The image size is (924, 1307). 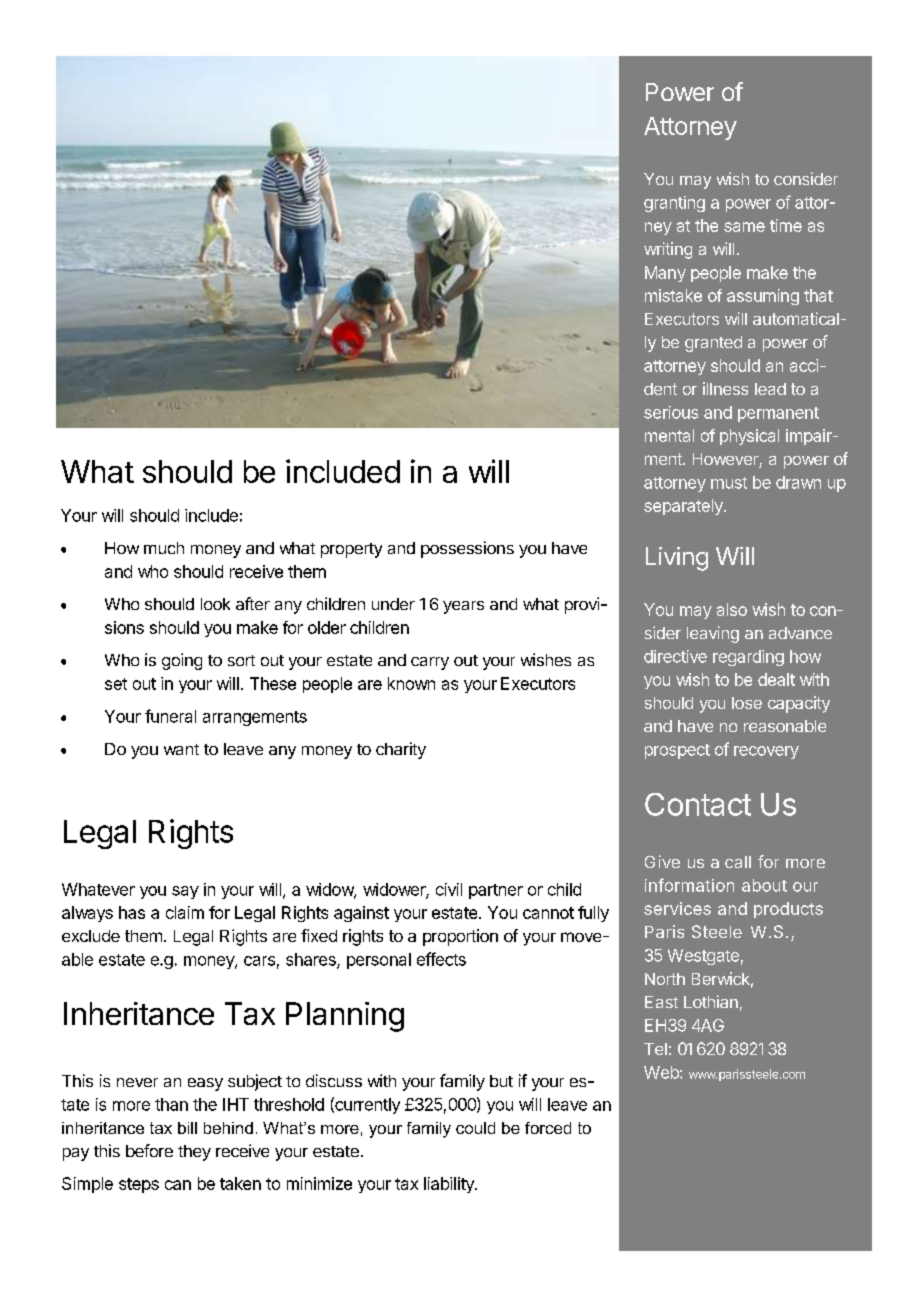 What do you see at coordinates (668, 250) in the page?
I see `writing` at bounding box center [668, 250].
